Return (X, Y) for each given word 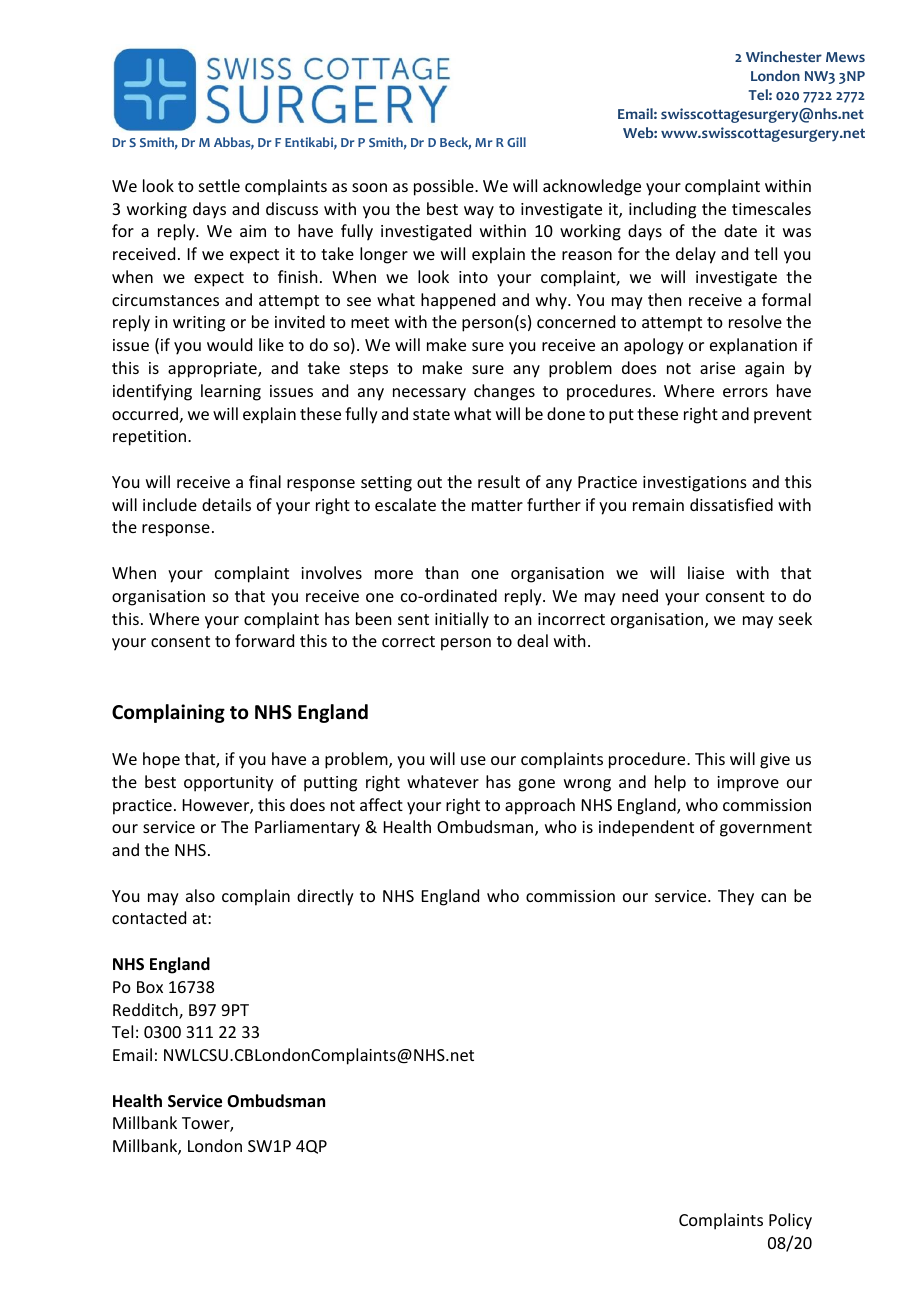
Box (150, 987)
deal (532, 640)
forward (264, 640)
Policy (790, 1221)
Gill (516, 142)
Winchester (784, 56)
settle (219, 185)
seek (795, 618)
